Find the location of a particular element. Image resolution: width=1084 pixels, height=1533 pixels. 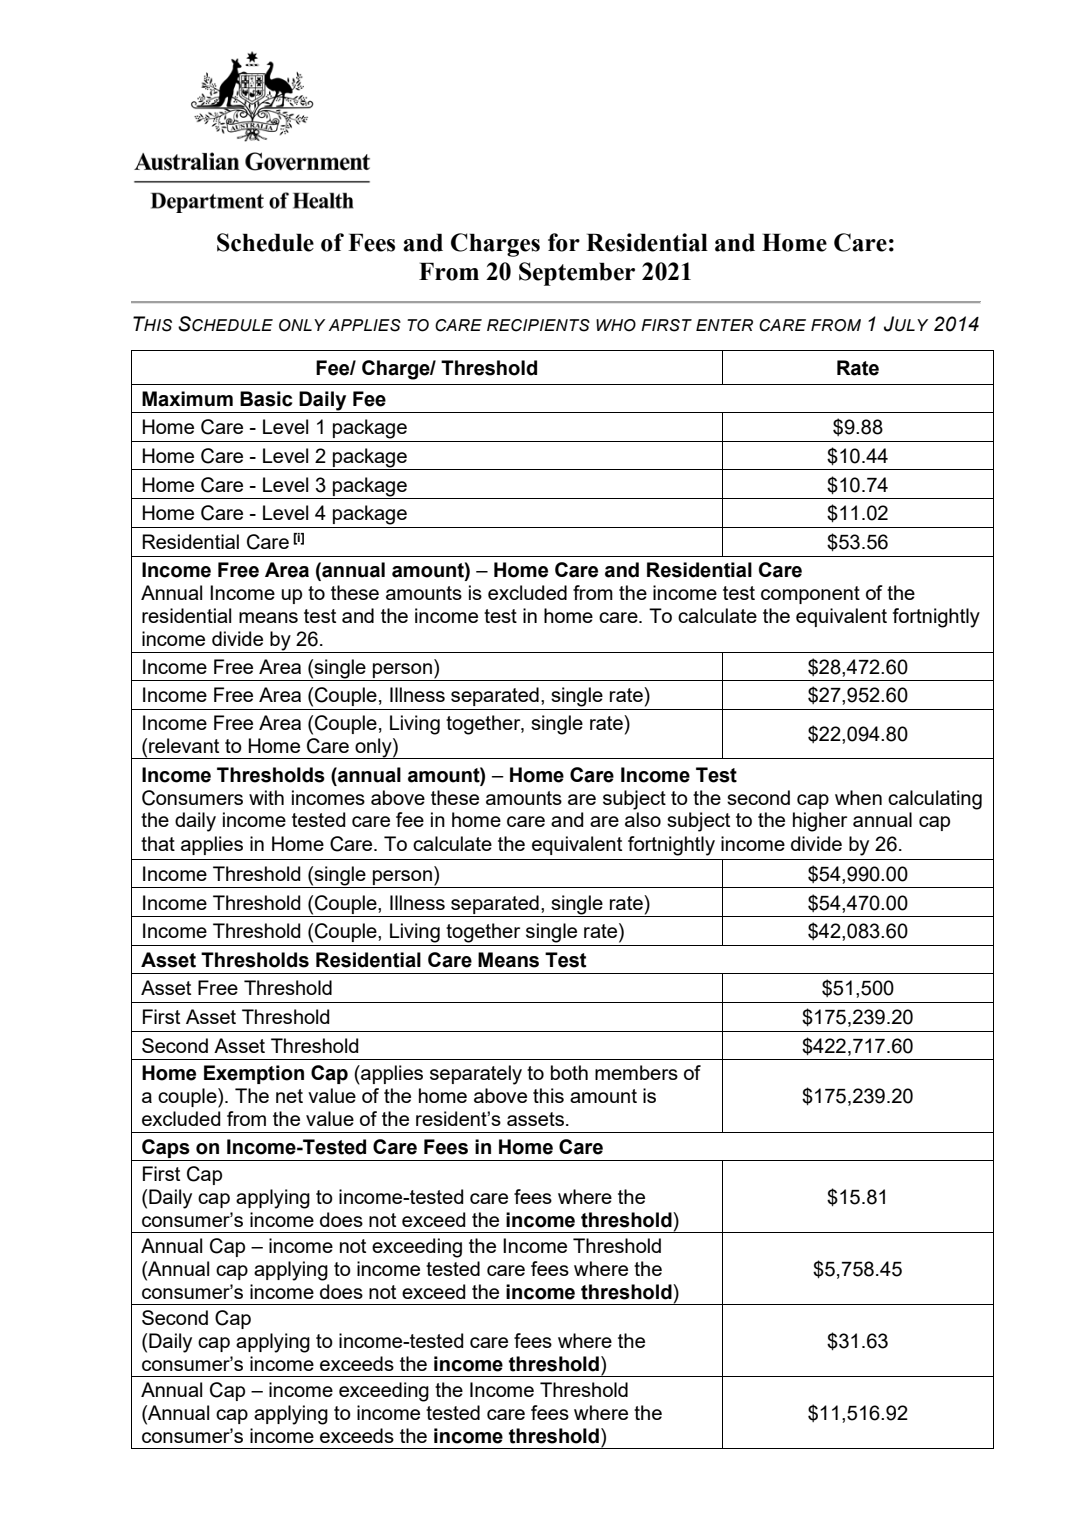

component is located at coordinates (810, 595).
